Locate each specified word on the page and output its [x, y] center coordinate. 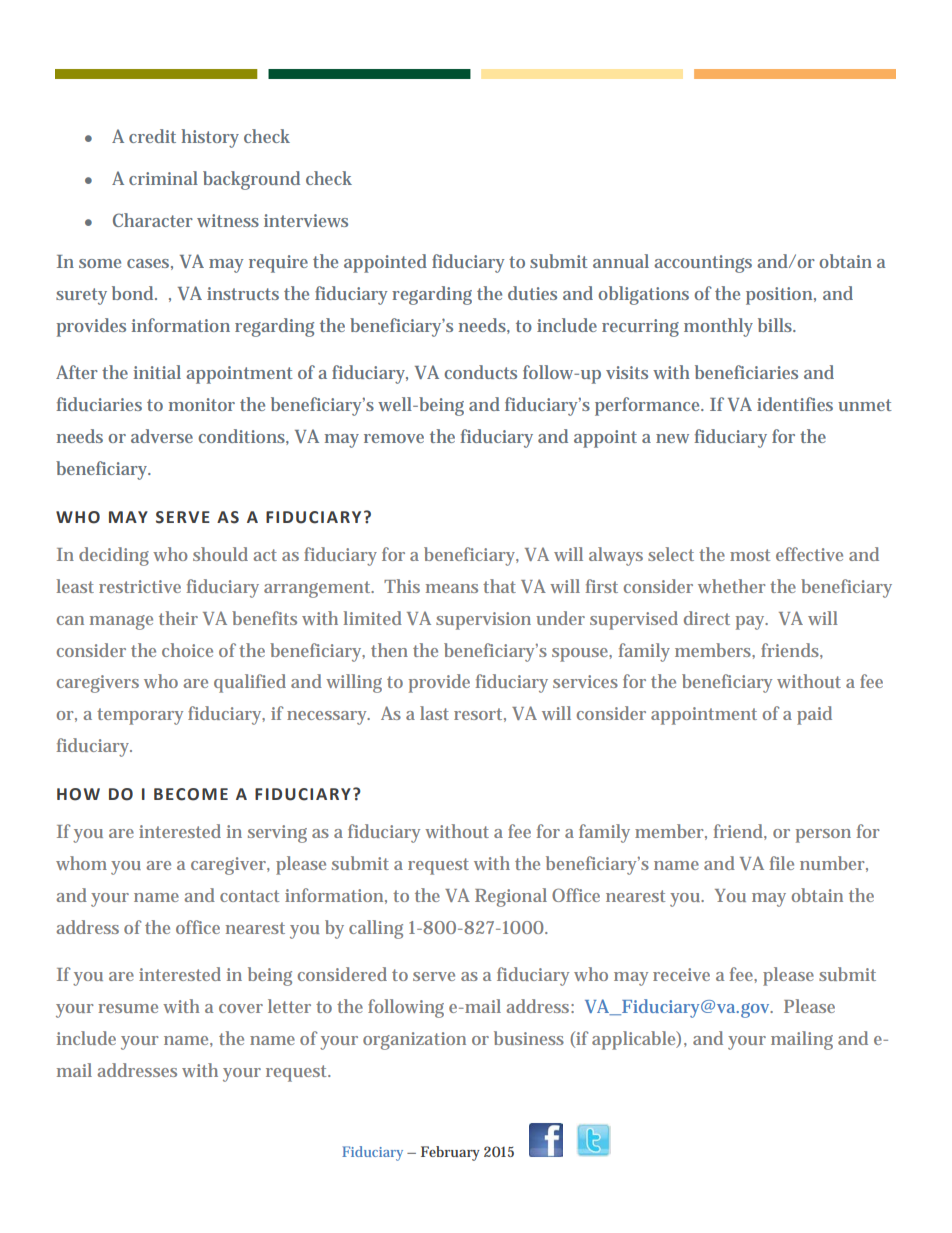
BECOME [191, 794]
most [750, 555]
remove [394, 438]
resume [128, 1008]
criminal [163, 178]
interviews [306, 220]
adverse [162, 436]
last [434, 713]
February [450, 1153]
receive [681, 974]
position [781, 296]
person [823, 836]
